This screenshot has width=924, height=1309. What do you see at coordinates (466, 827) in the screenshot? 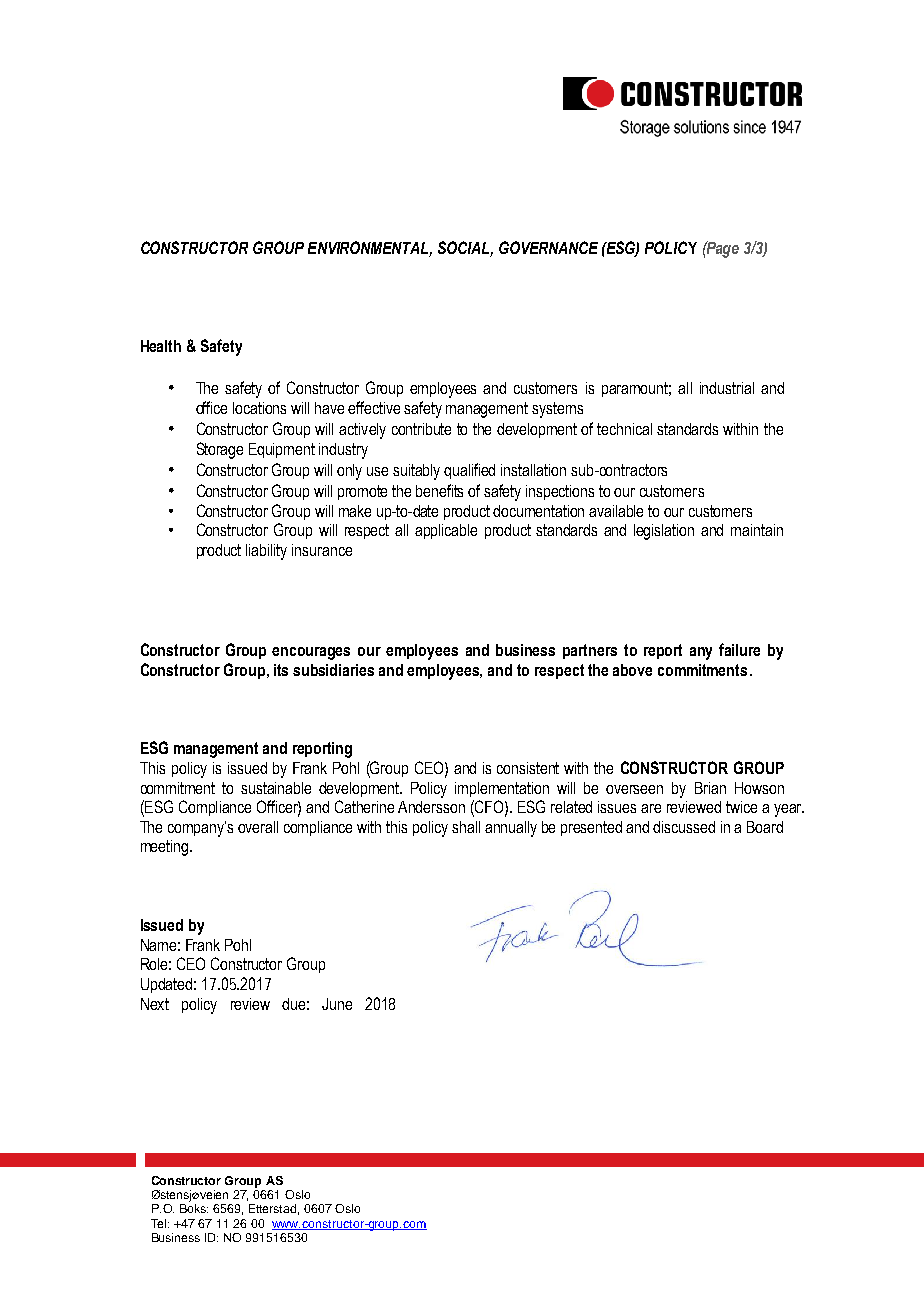
I see `shall` at bounding box center [466, 827].
